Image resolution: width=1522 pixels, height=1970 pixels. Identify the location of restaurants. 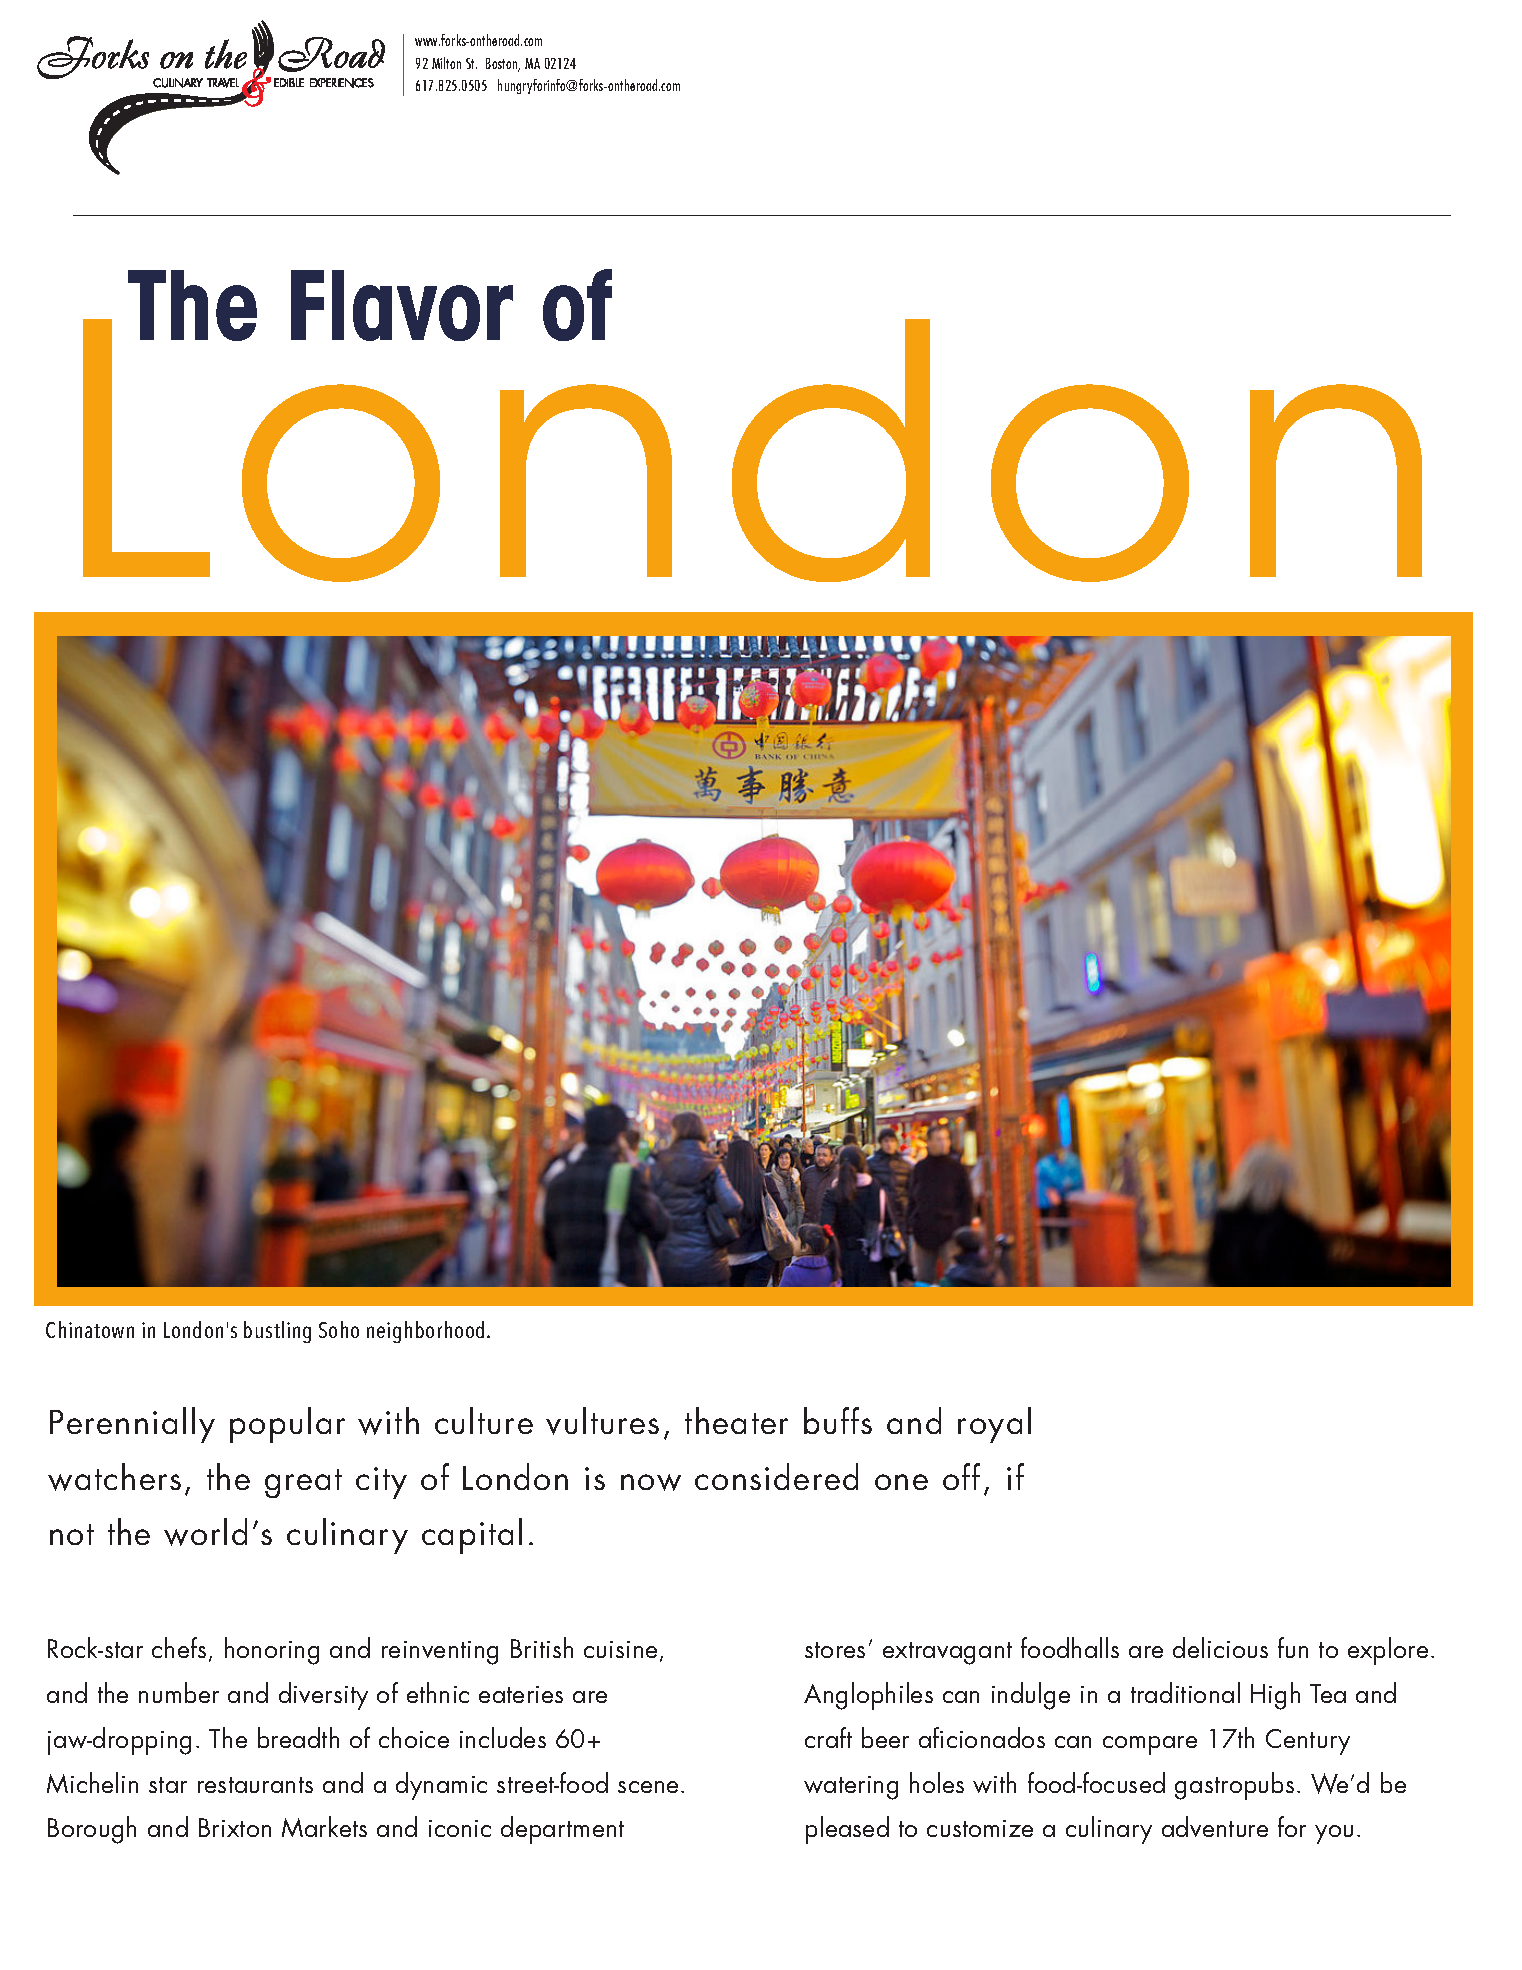
(255, 1785).
